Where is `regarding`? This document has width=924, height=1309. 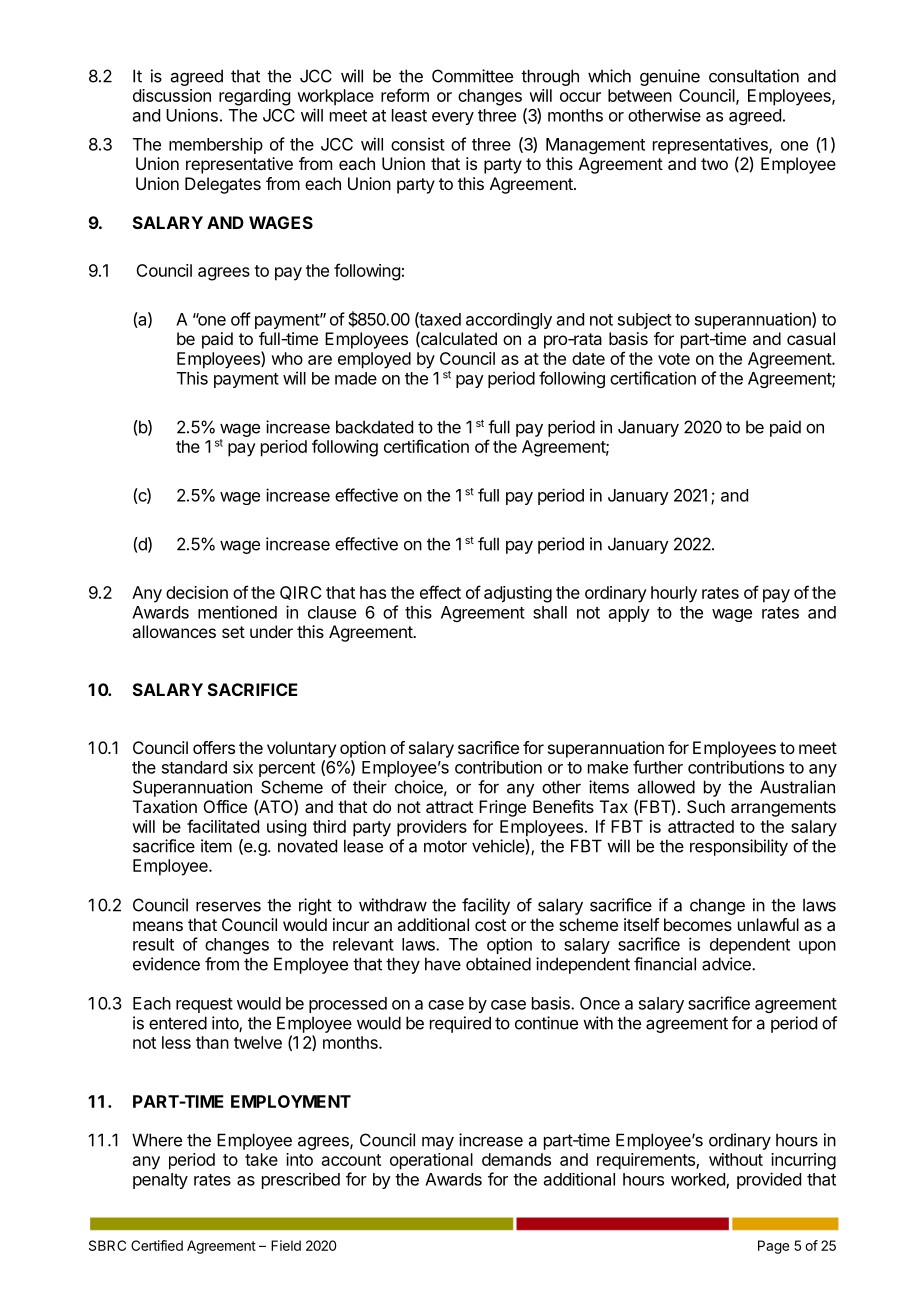 regarding is located at coordinates (254, 97).
